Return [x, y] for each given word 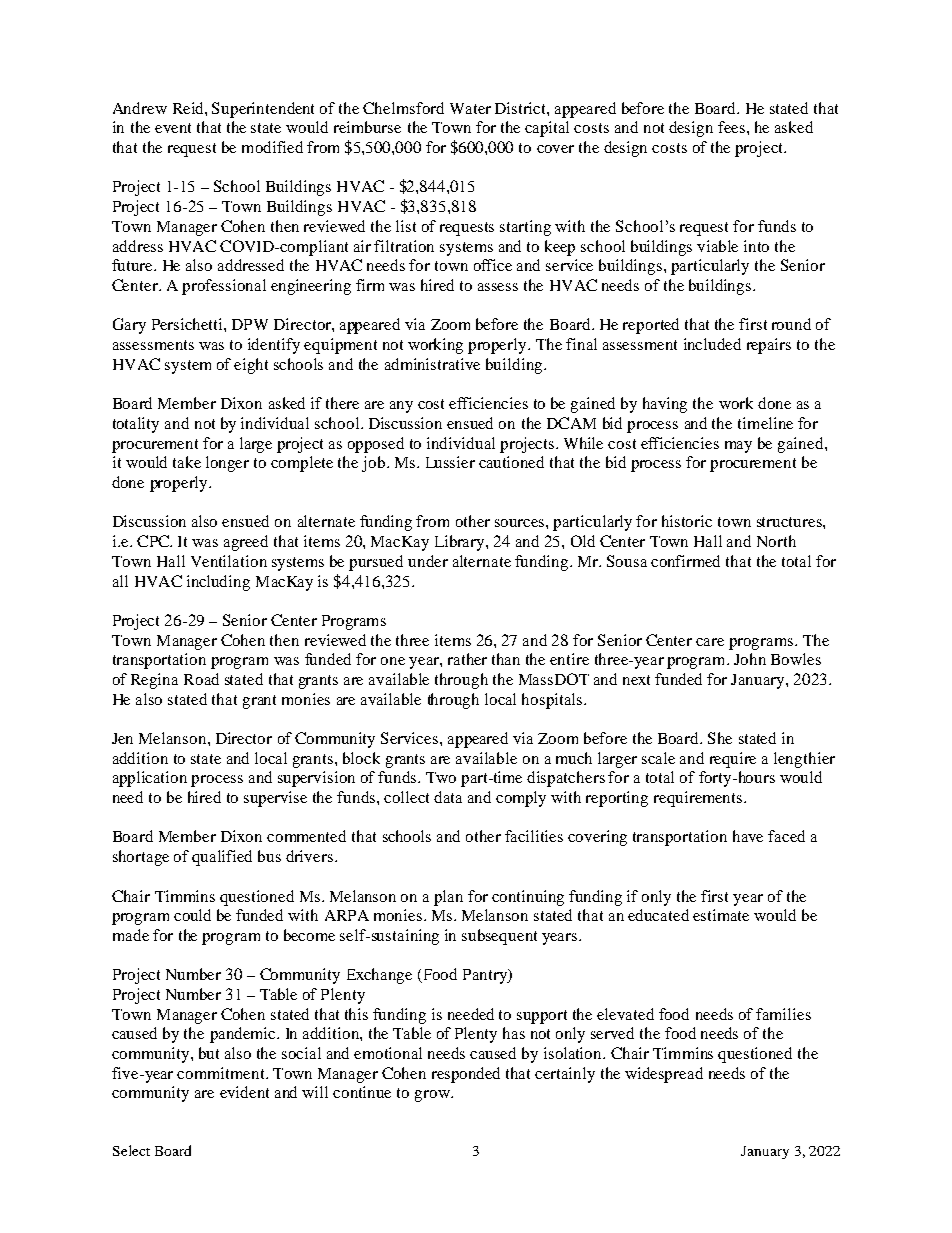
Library [461, 543]
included [712, 344]
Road [201, 679]
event [173, 128]
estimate [721, 915]
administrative [432, 364]
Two [441, 777]
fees [731, 127]
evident [244, 1092]
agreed [246, 543]
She [720, 738]
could [192, 915]
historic [687, 521]
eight [251, 366]
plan [448, 898]
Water [470, 108]
